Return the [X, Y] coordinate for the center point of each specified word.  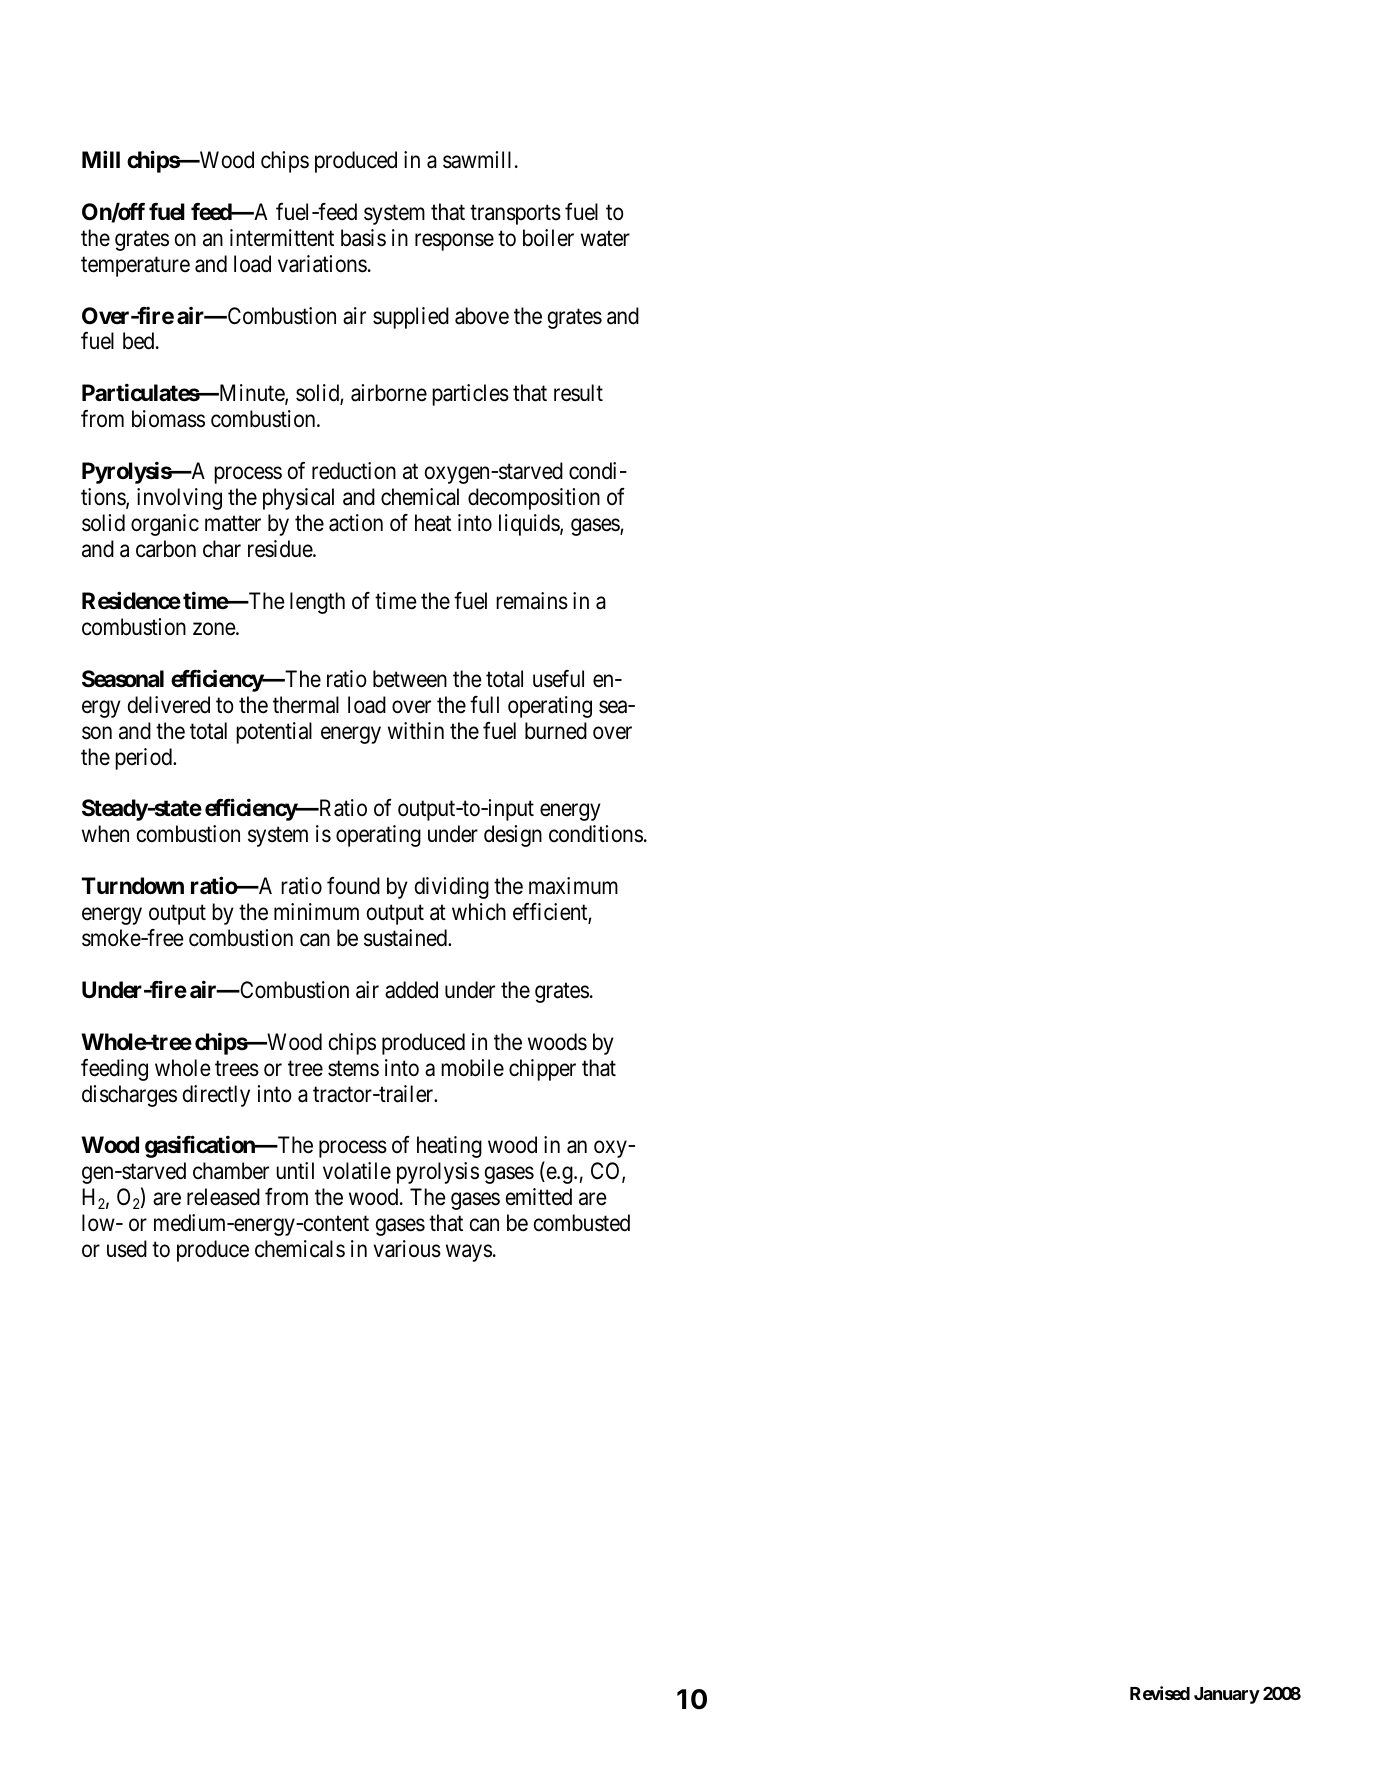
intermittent [282, 238]
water [605, 239]
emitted [539, 1197]
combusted [582, 1223]
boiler [548, 237]
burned [556, 731]
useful [558, 679]
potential [274, 733]
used [127, 1249]
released [223, 1197]
